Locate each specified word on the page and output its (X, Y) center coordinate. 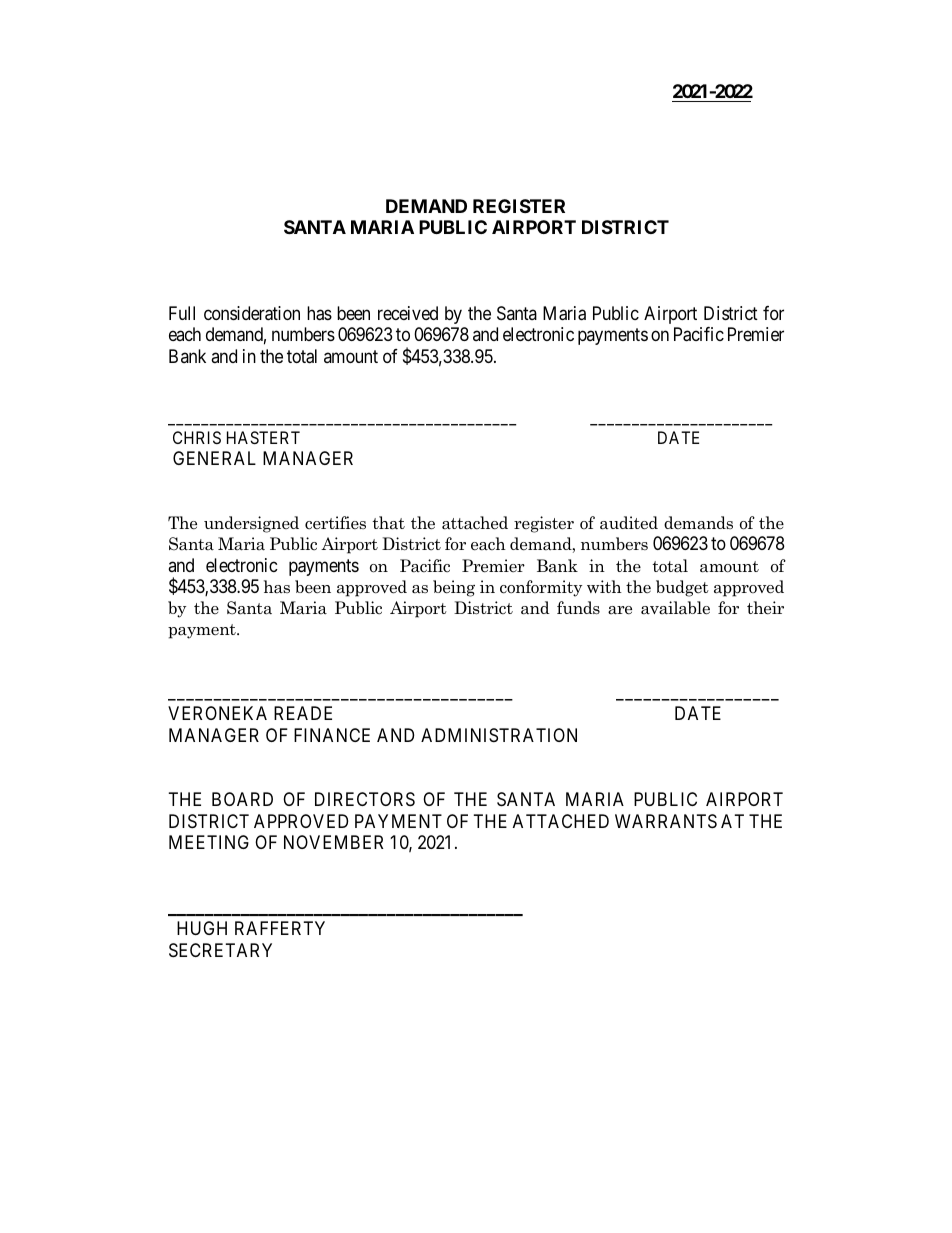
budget (682, 588)
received (408, 313)
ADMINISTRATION (499, 735)
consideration (252, 313)
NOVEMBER (333, 842)
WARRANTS (666, 821)
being (454, 588)
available (675, 608)
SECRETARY (220, 950)
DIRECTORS (365, 799)
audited (629, 523)
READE (303, 713)
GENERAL (214, 458)
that (388, 523)
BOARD (242, 799)
